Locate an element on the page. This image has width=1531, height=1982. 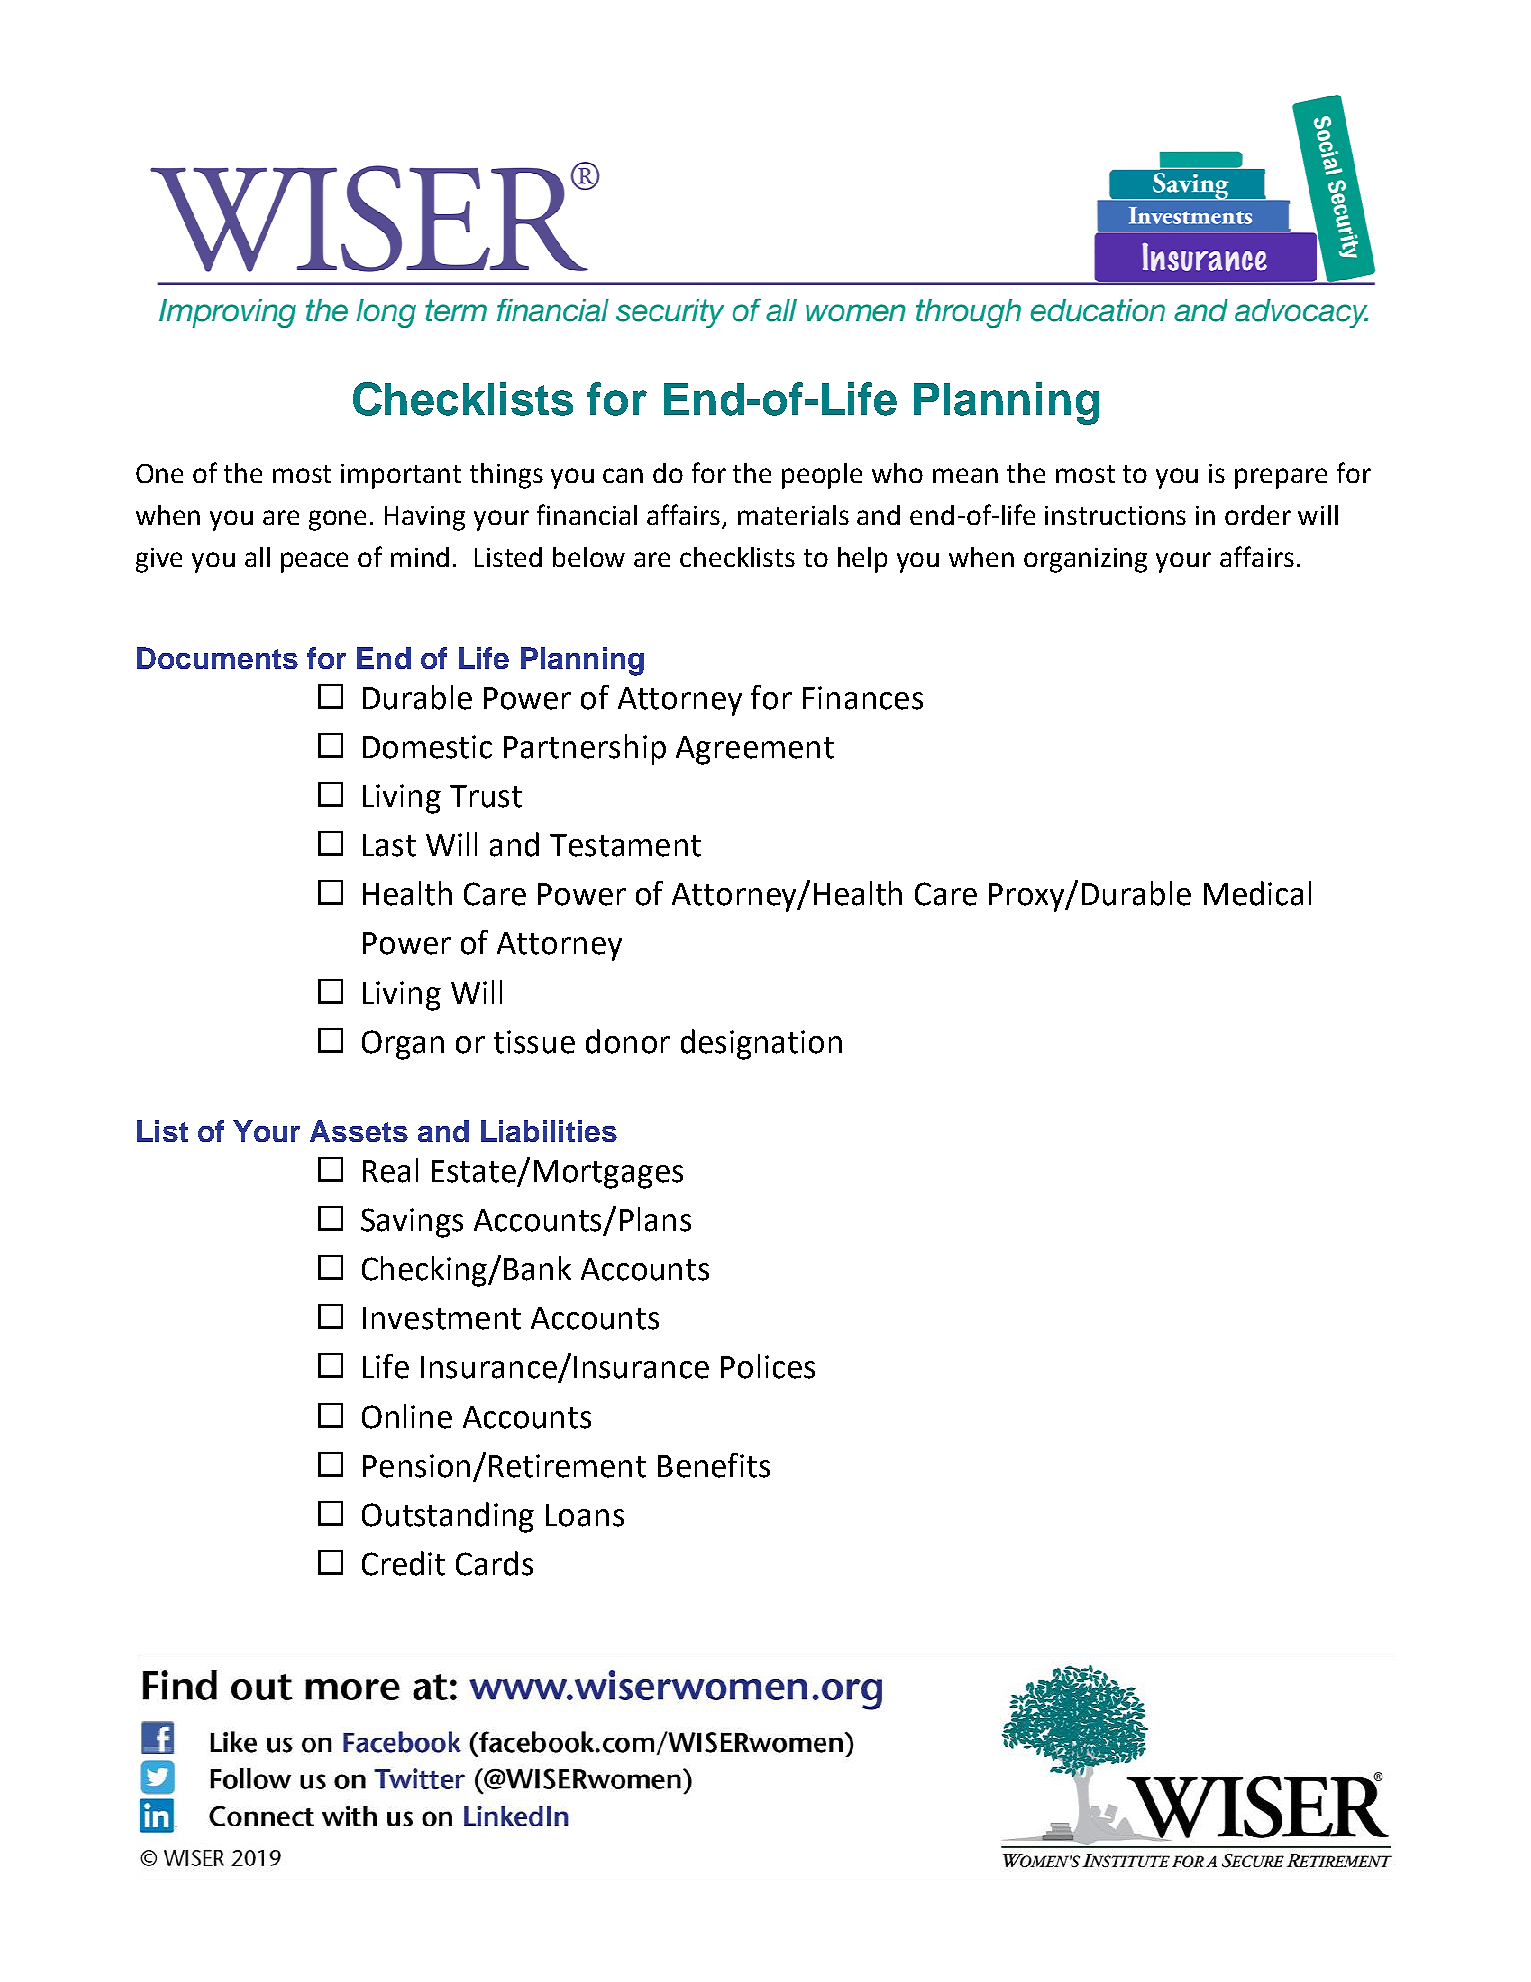
Domestic is located at coordinates (427, 747).
